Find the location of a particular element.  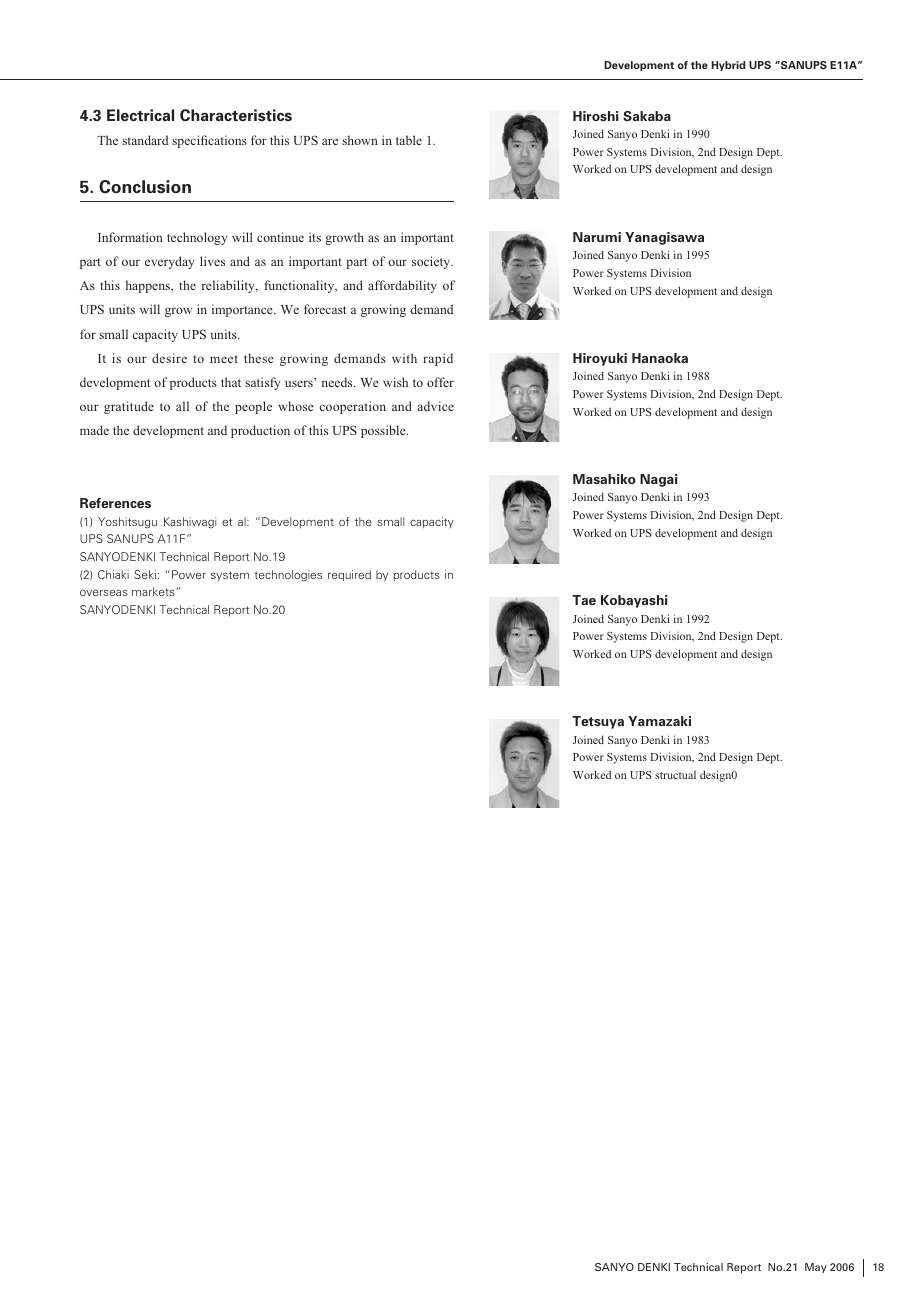

May is located at coordinates (816, 1268).
